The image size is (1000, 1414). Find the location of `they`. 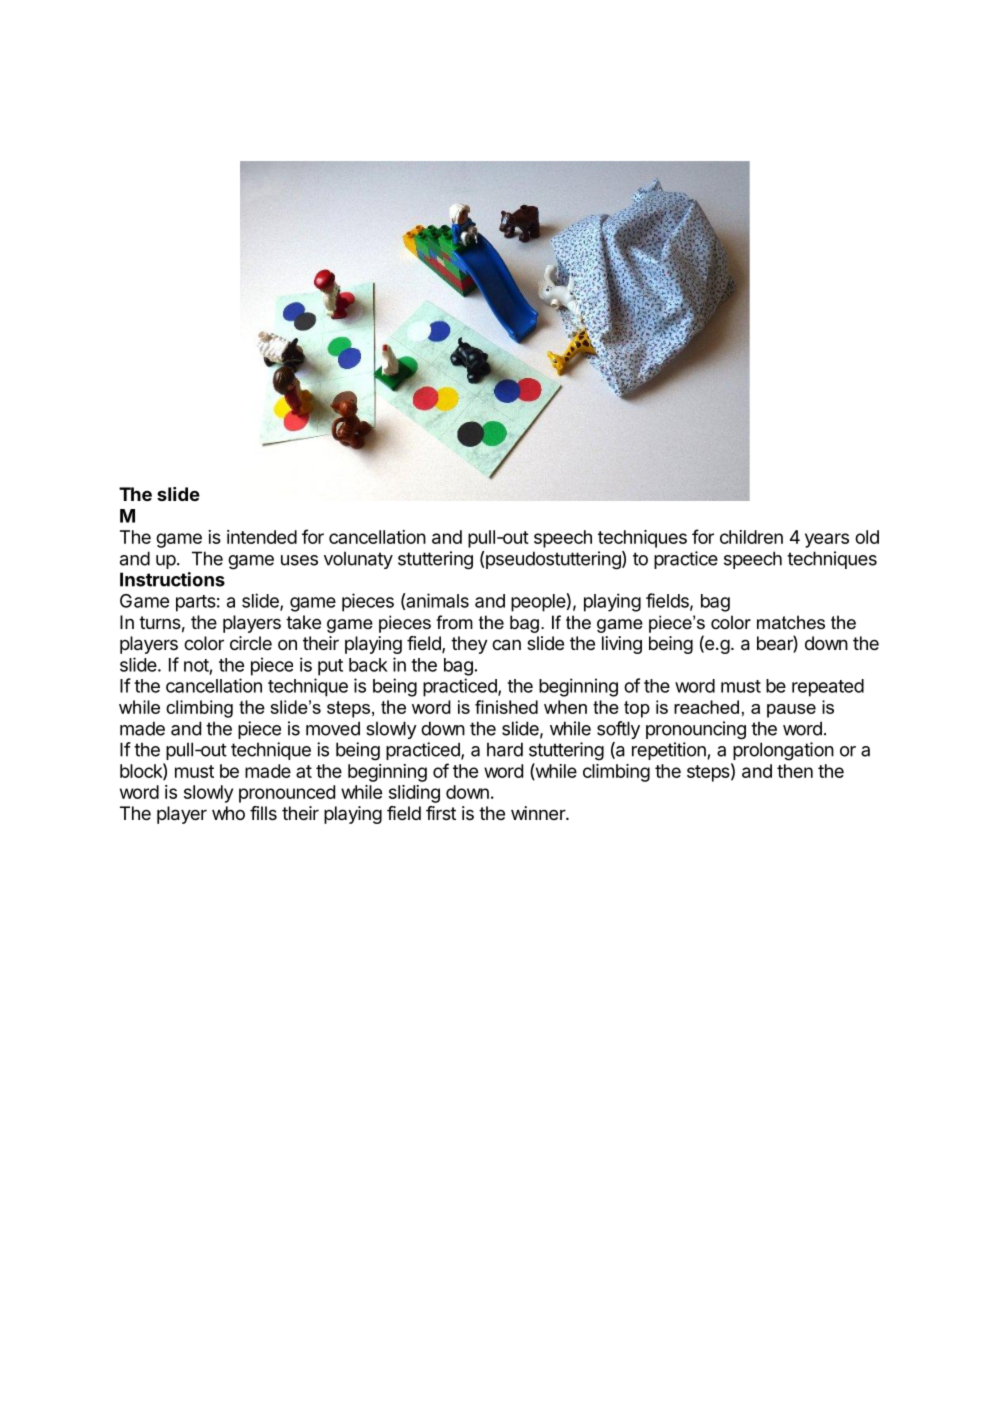

they is located at coordinates (469, 645).
